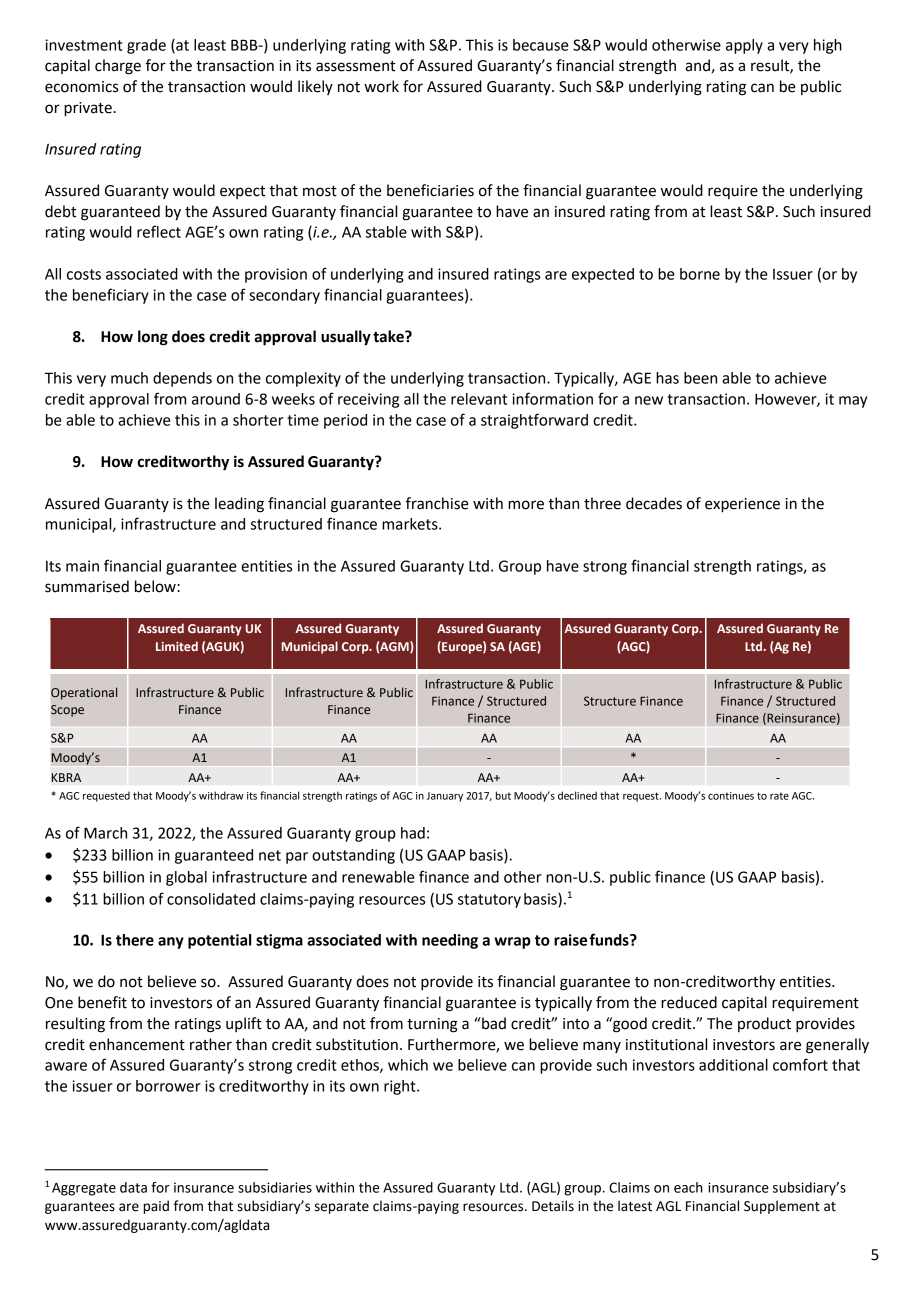 The width and height of the screenshot is (924, 1307). I want to click on Details, so click(553, 1206).
